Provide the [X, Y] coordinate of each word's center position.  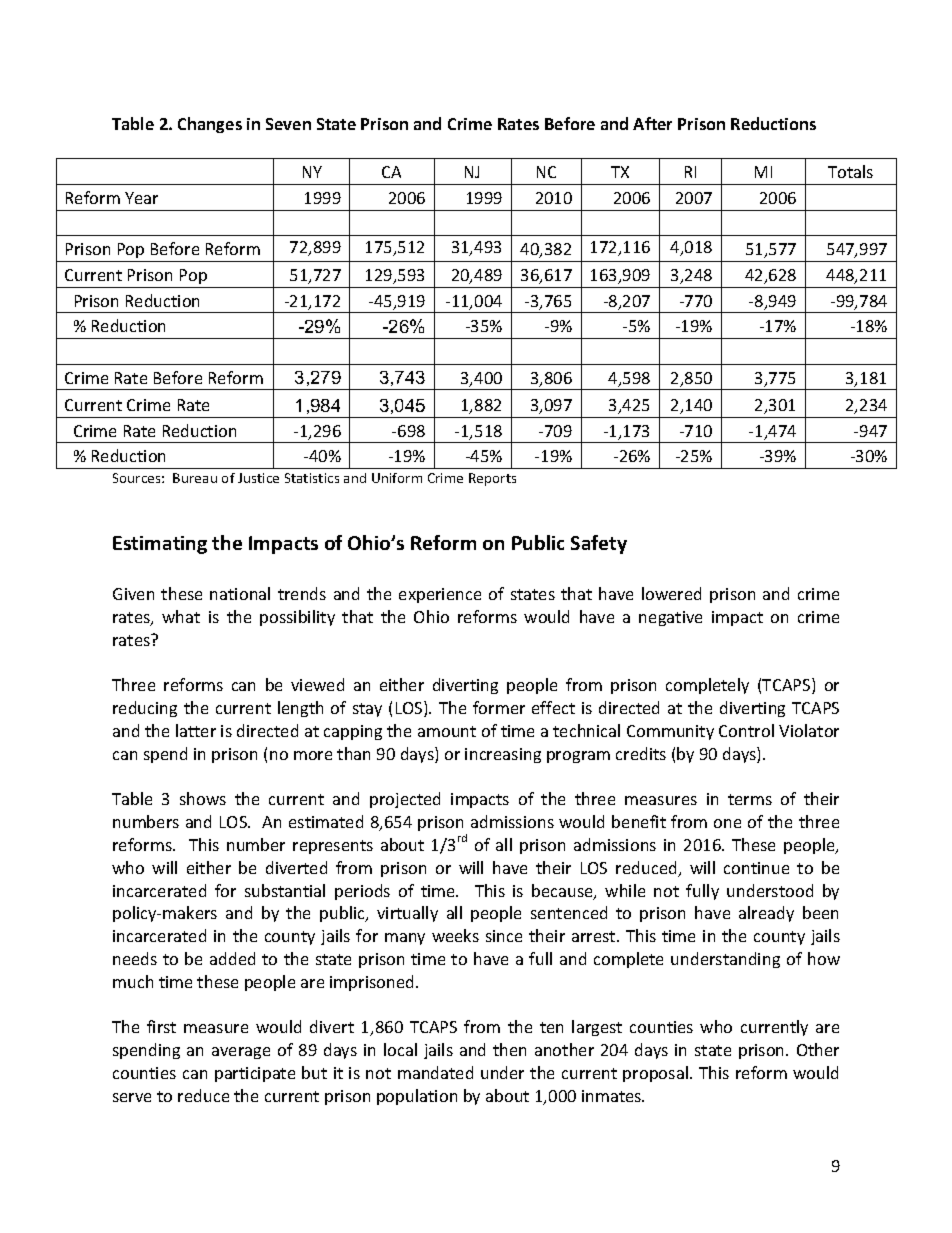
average [241, 1053]
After [652, 123]
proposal [655, 1074]
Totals [850, 171]
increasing [503, 755]
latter [196, 730]
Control [746, 730]
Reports [492, 479]
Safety [599, 544]
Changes [210, 125]
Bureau [195, 478]
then [509, 1049]
